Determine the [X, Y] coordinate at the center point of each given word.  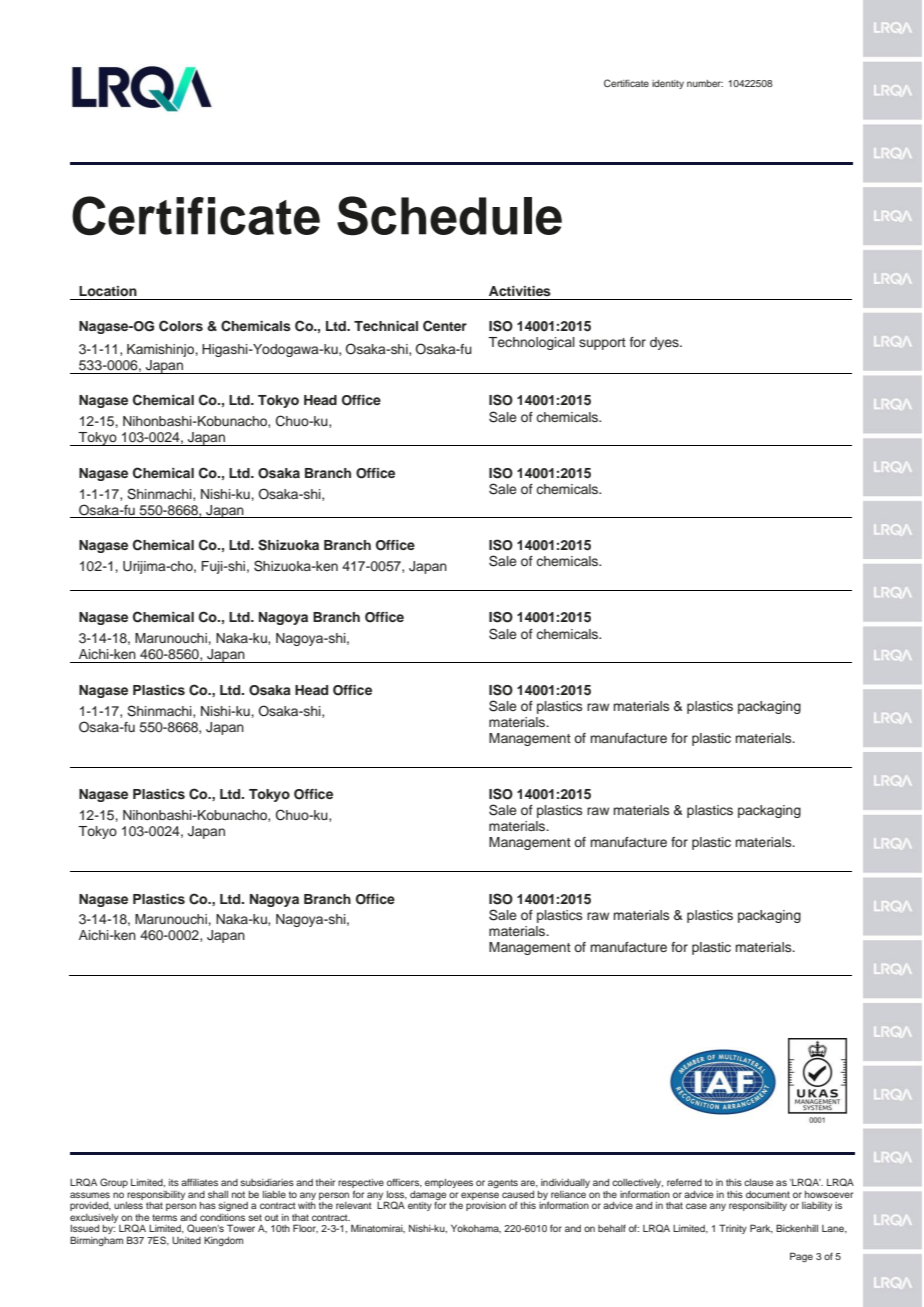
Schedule [449, 216]
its [174, 1182]
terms [164, 1217]
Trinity [733, 1229]
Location [108, 291]
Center [445, 326]
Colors [181, 326]
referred [684, 1182]
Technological [531, 343]
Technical [386, 326]
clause [758, 1182]
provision [486, 1206]
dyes [665, 343]
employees [449, 1183]
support [602, 344]
